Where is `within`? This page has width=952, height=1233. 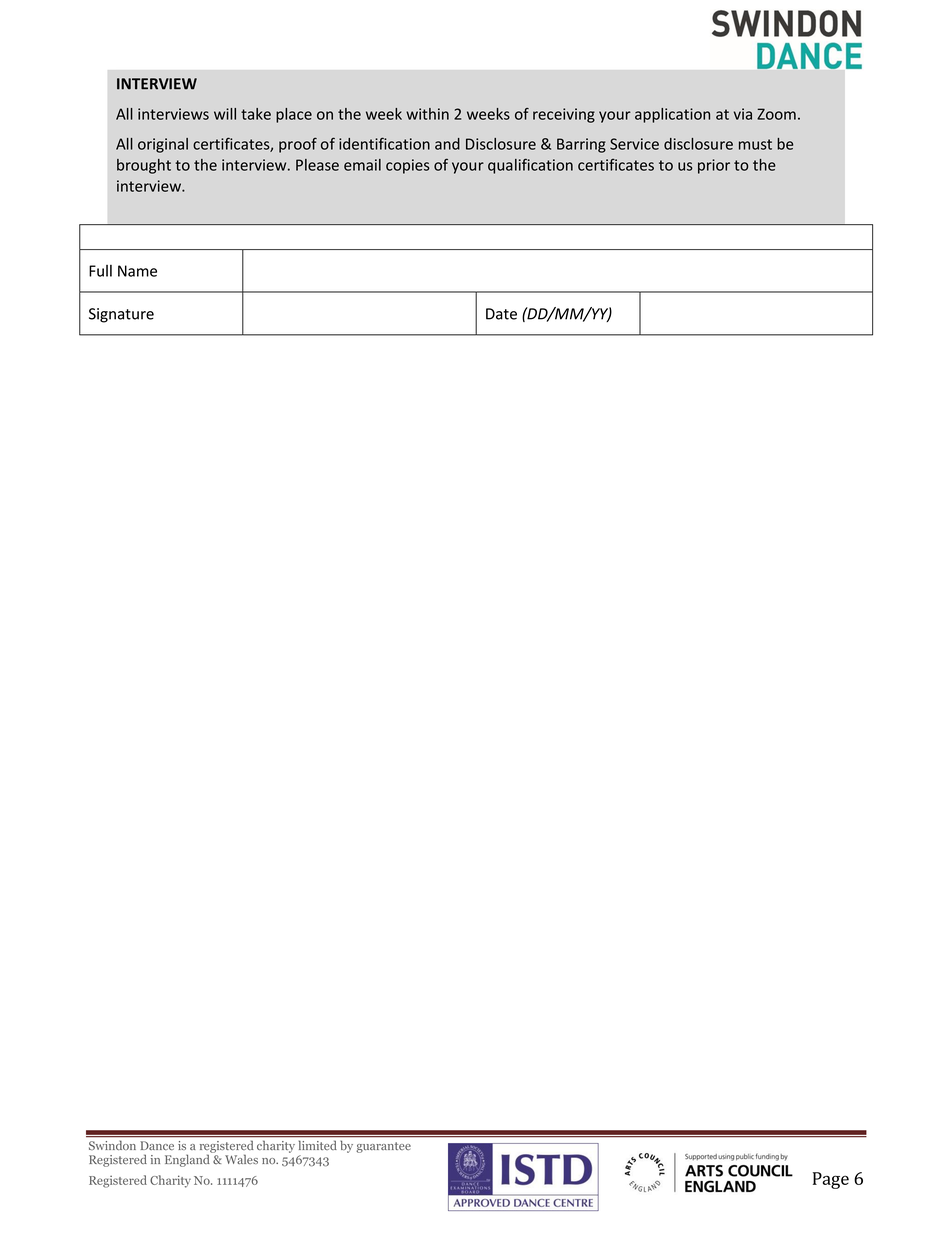 within is located at coordinates (427, 114).
